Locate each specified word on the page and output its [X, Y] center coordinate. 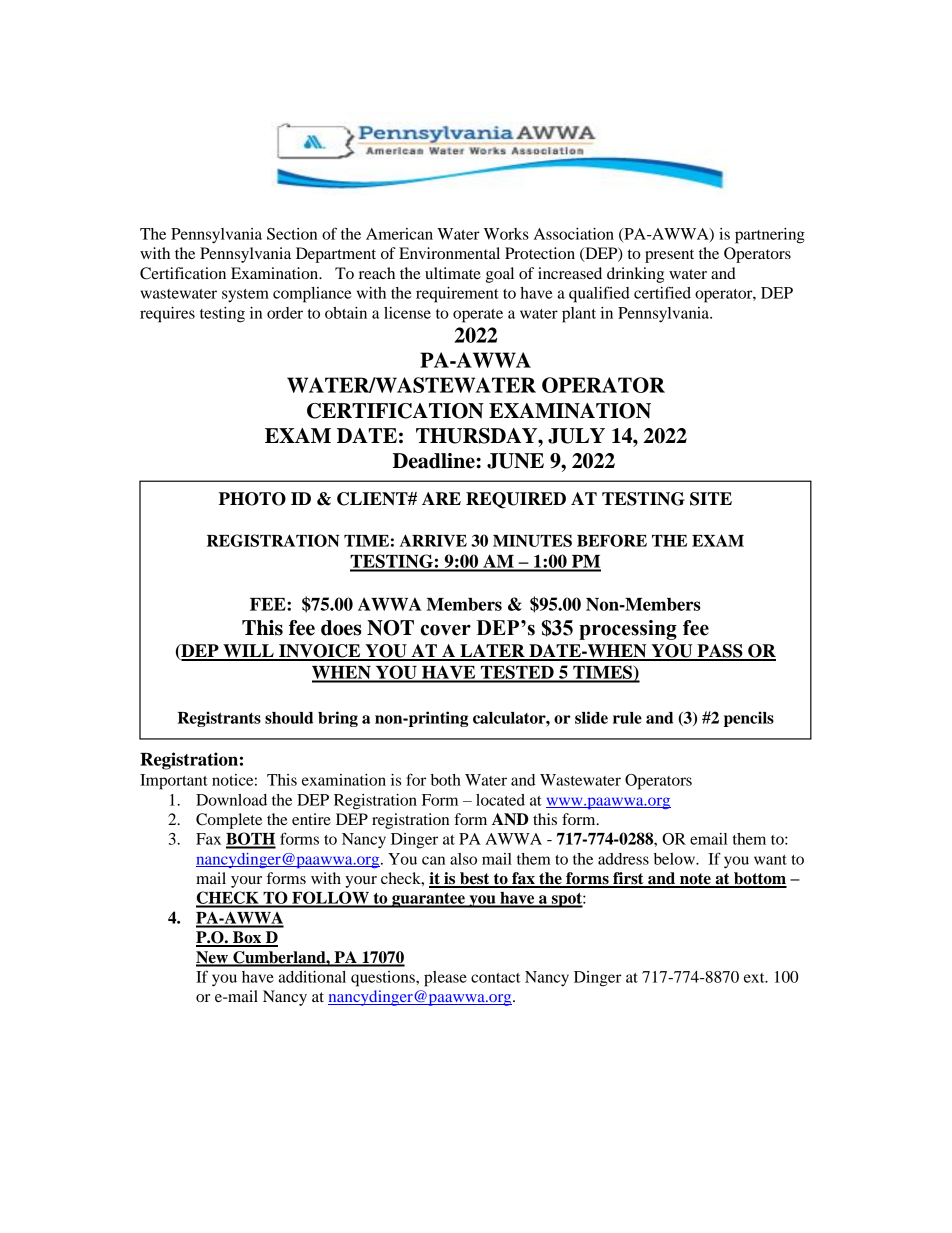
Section [292, 234]
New [213, 958]
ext [755, 978]
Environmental [449, 253]
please [445, 979]
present [669, 256]
